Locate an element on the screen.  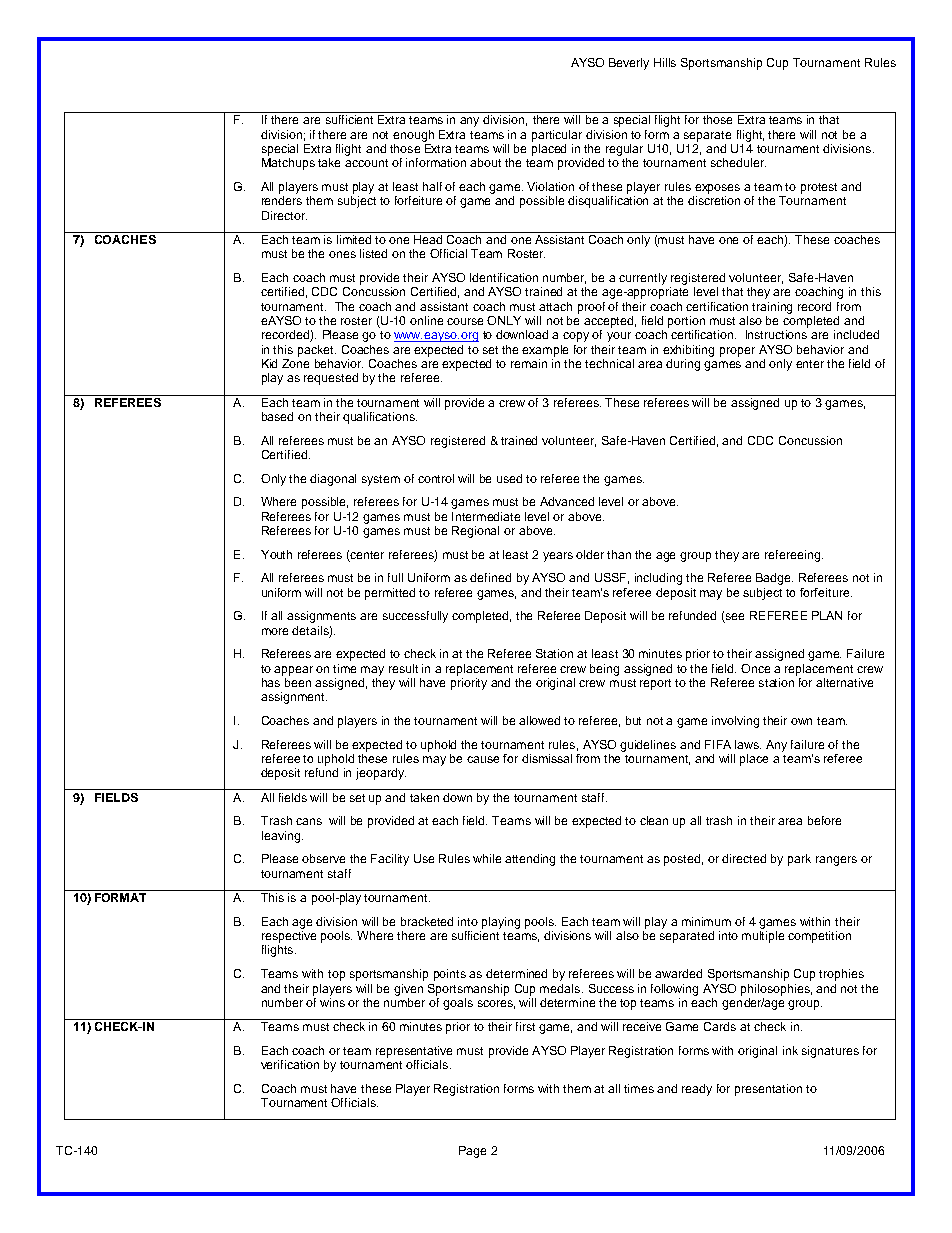
Instructions is located at coordinates (776, 334).
